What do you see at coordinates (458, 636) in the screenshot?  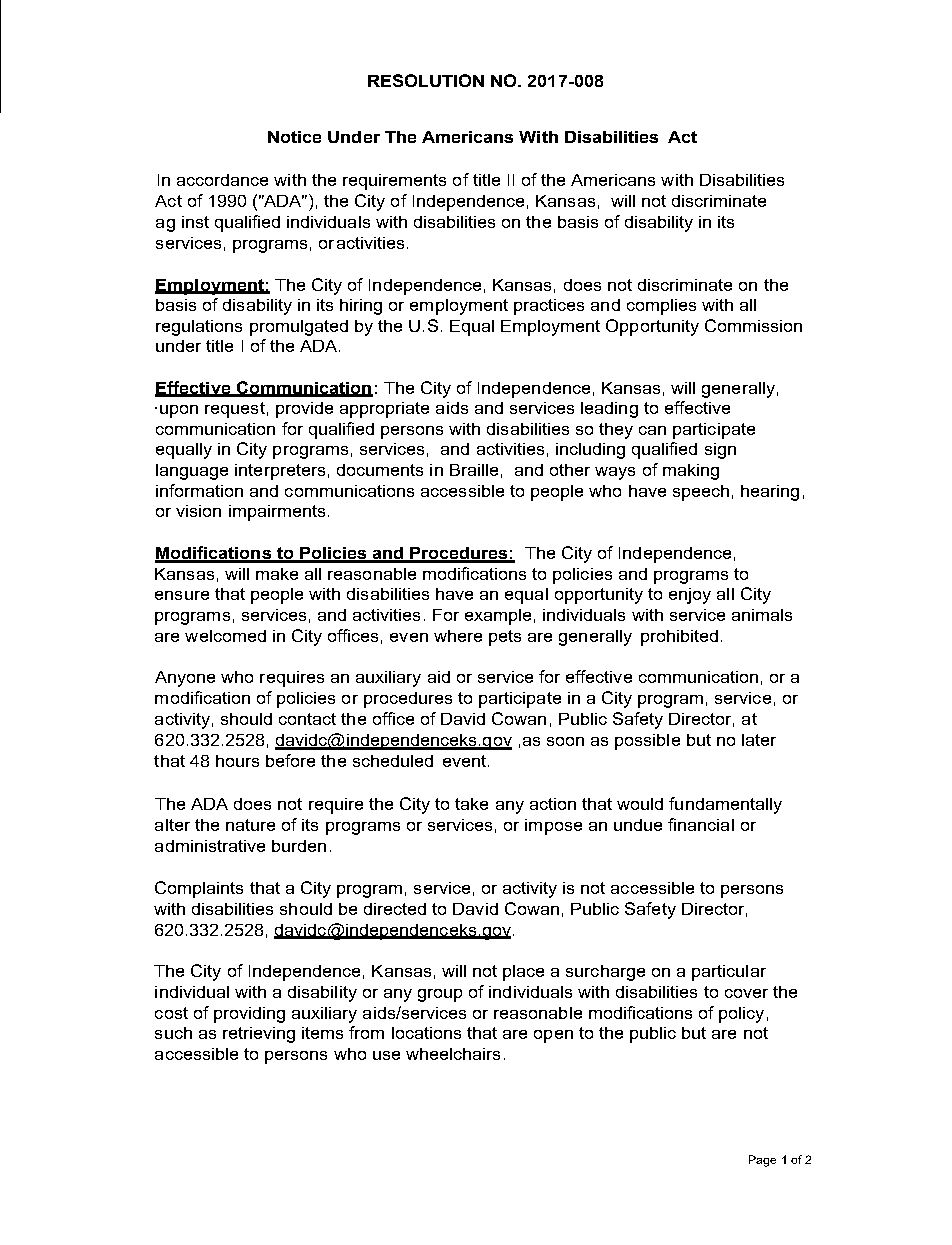 I see `where` at bounding box center [458, 636].
